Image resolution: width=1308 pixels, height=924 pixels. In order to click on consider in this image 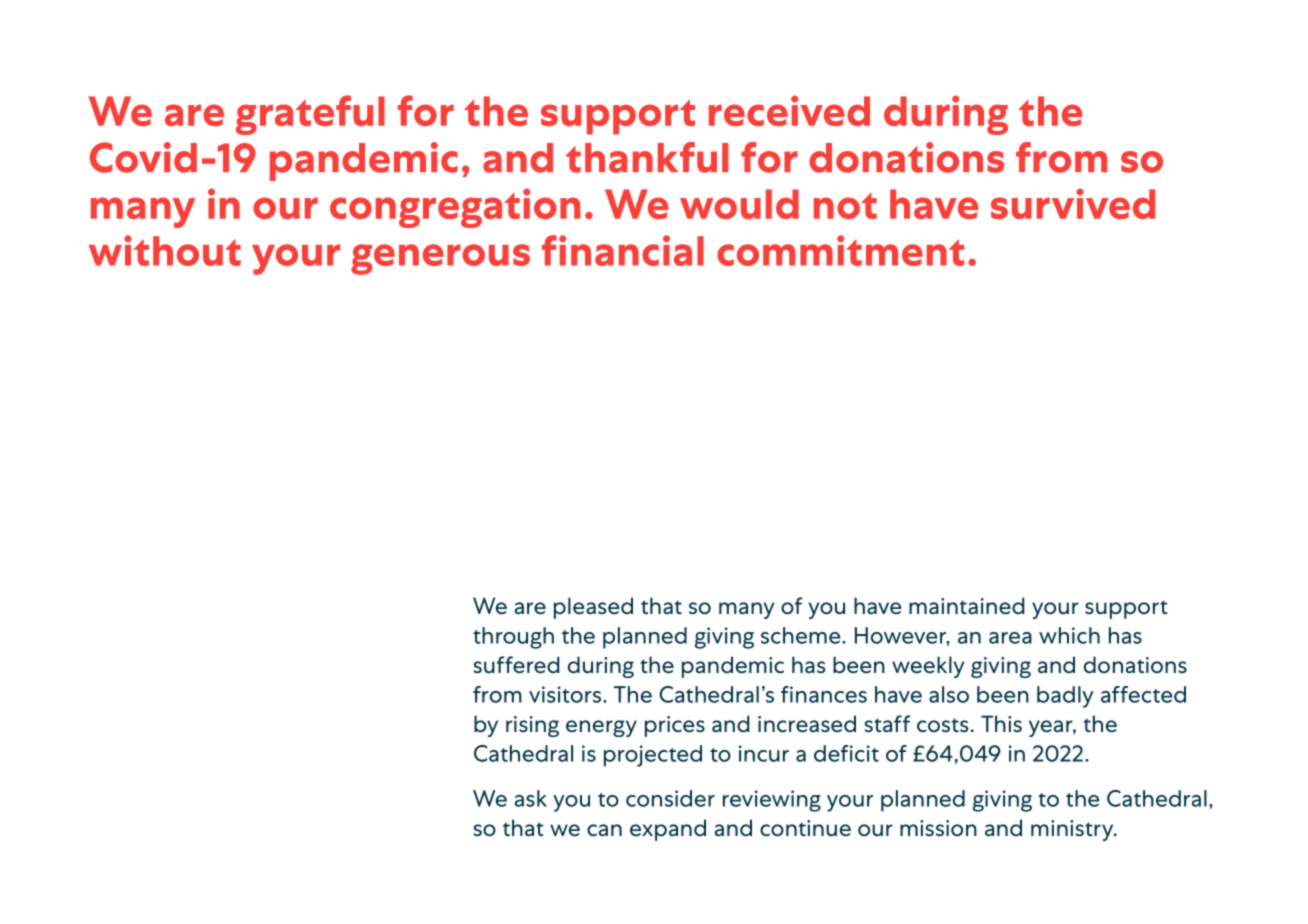, I will do `click(670, 798)`.
